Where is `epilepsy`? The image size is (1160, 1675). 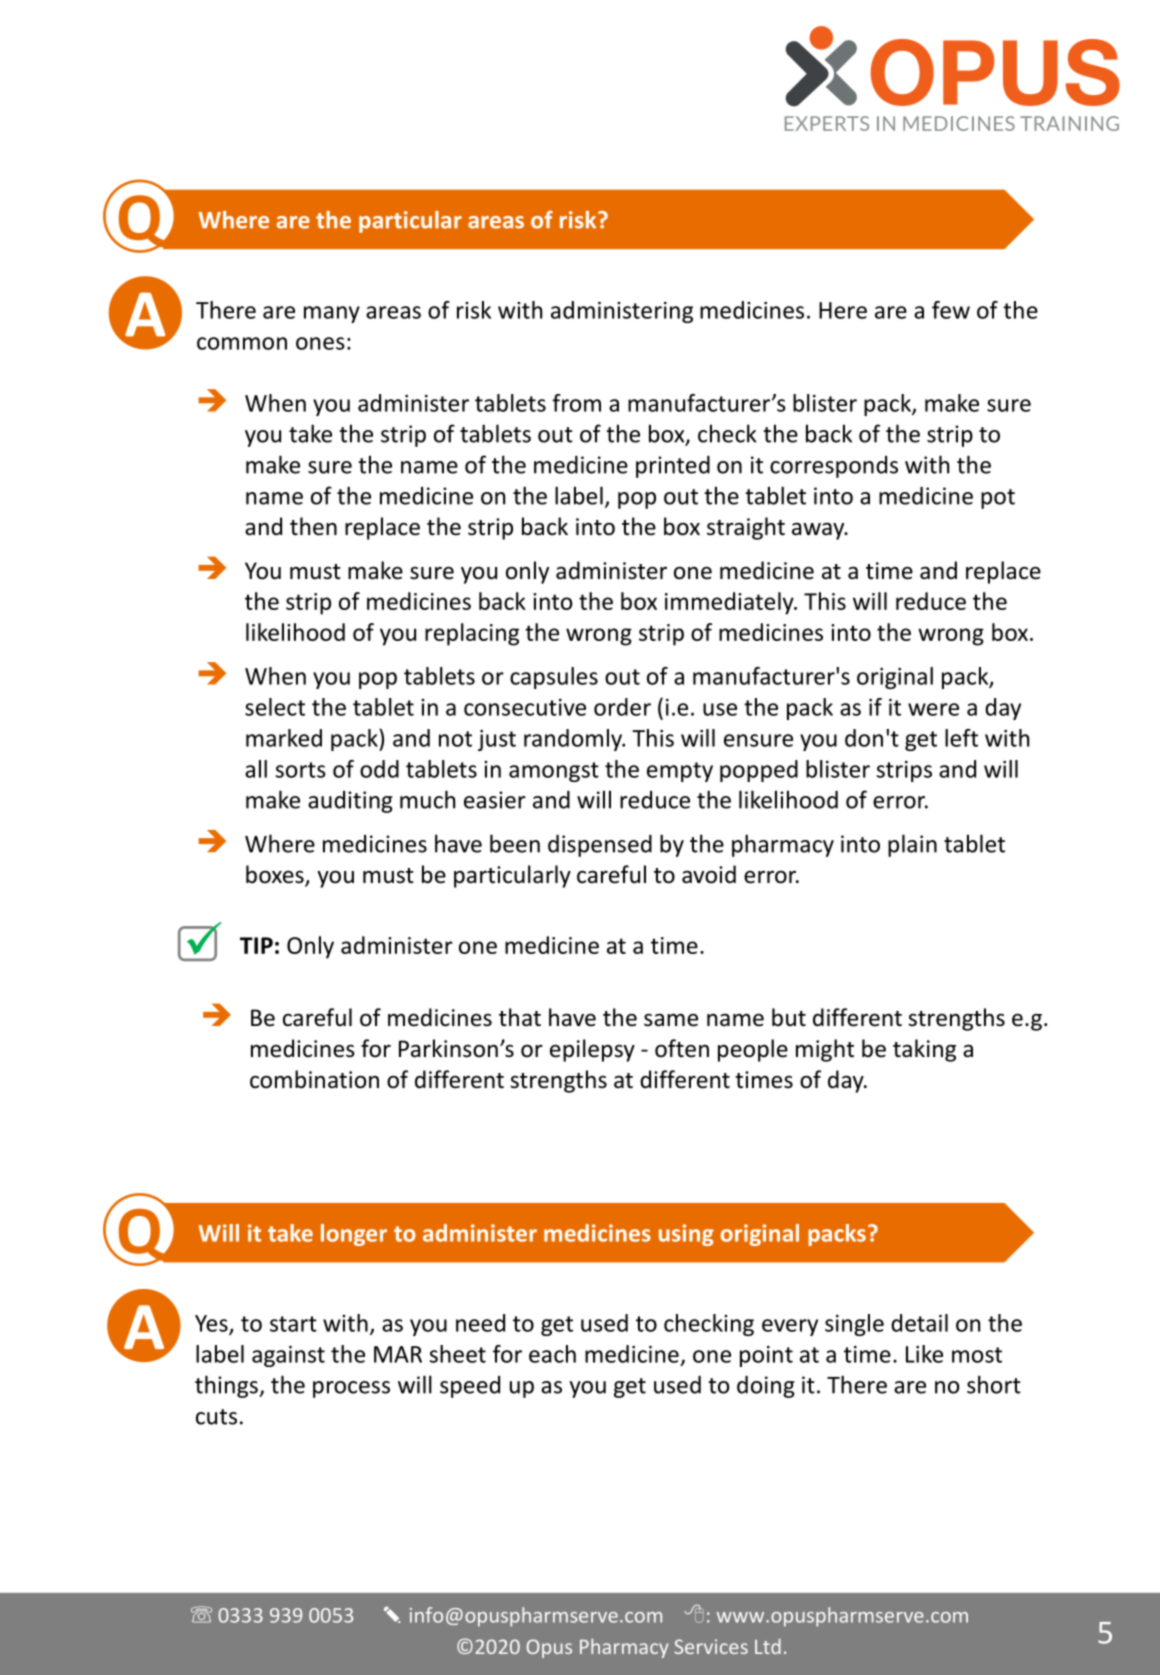 epilepsy is located at coordinates (592, 1050).
